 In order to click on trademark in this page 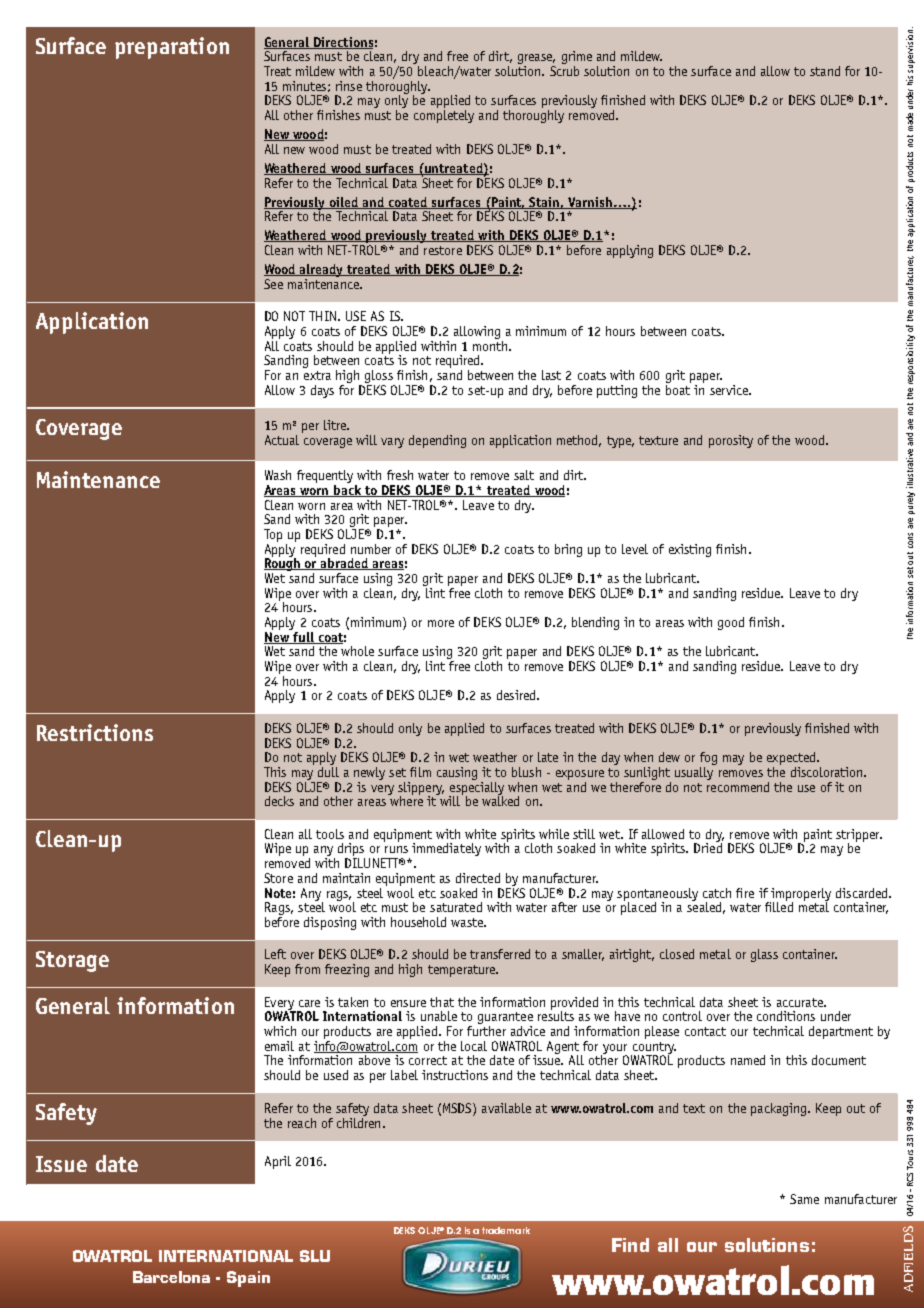, I will do `click(506, 1230)`.
